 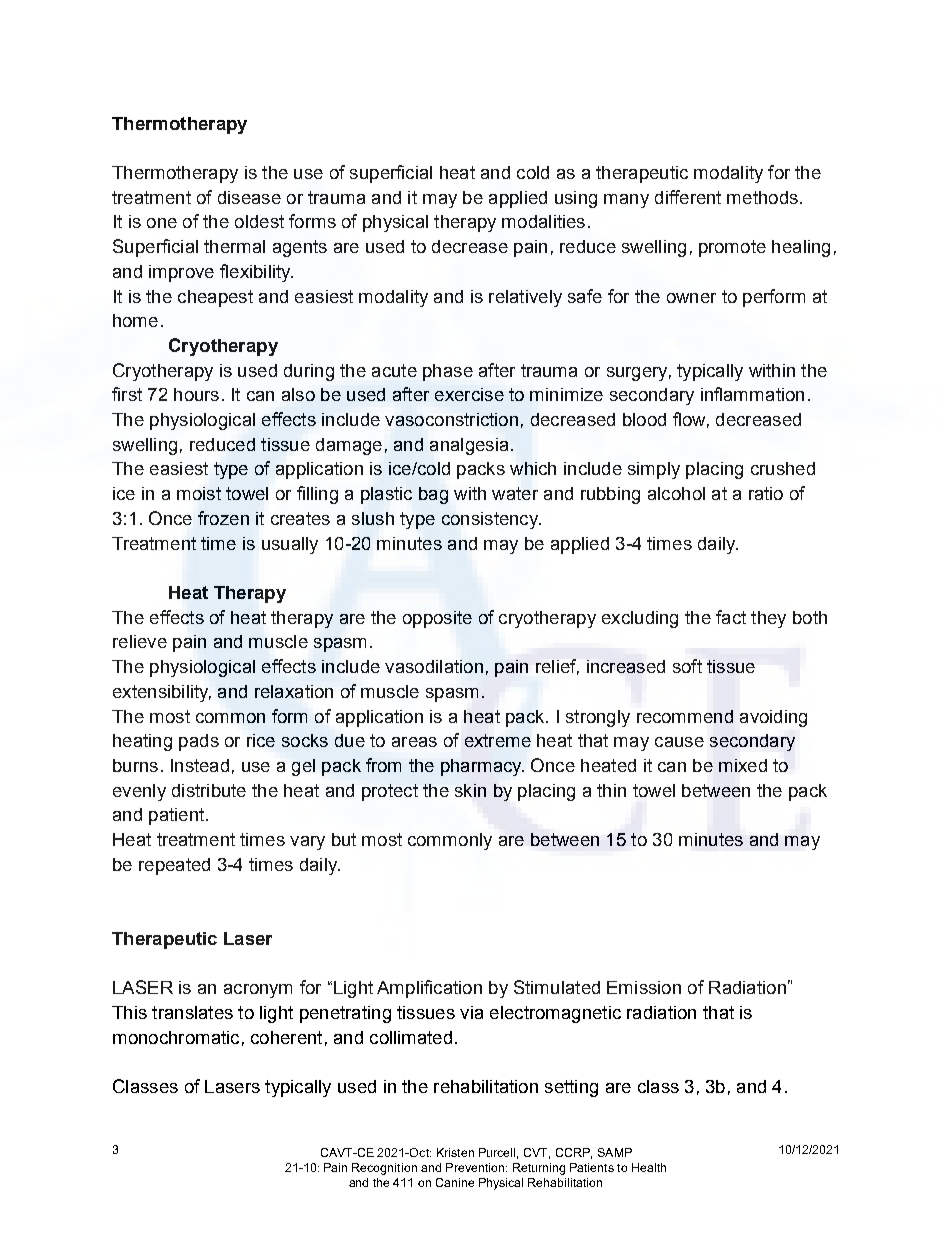 What do you see at coordinates (783, 468) in the screenshot?
I see `crushed` at bounding box center [783, 468].
